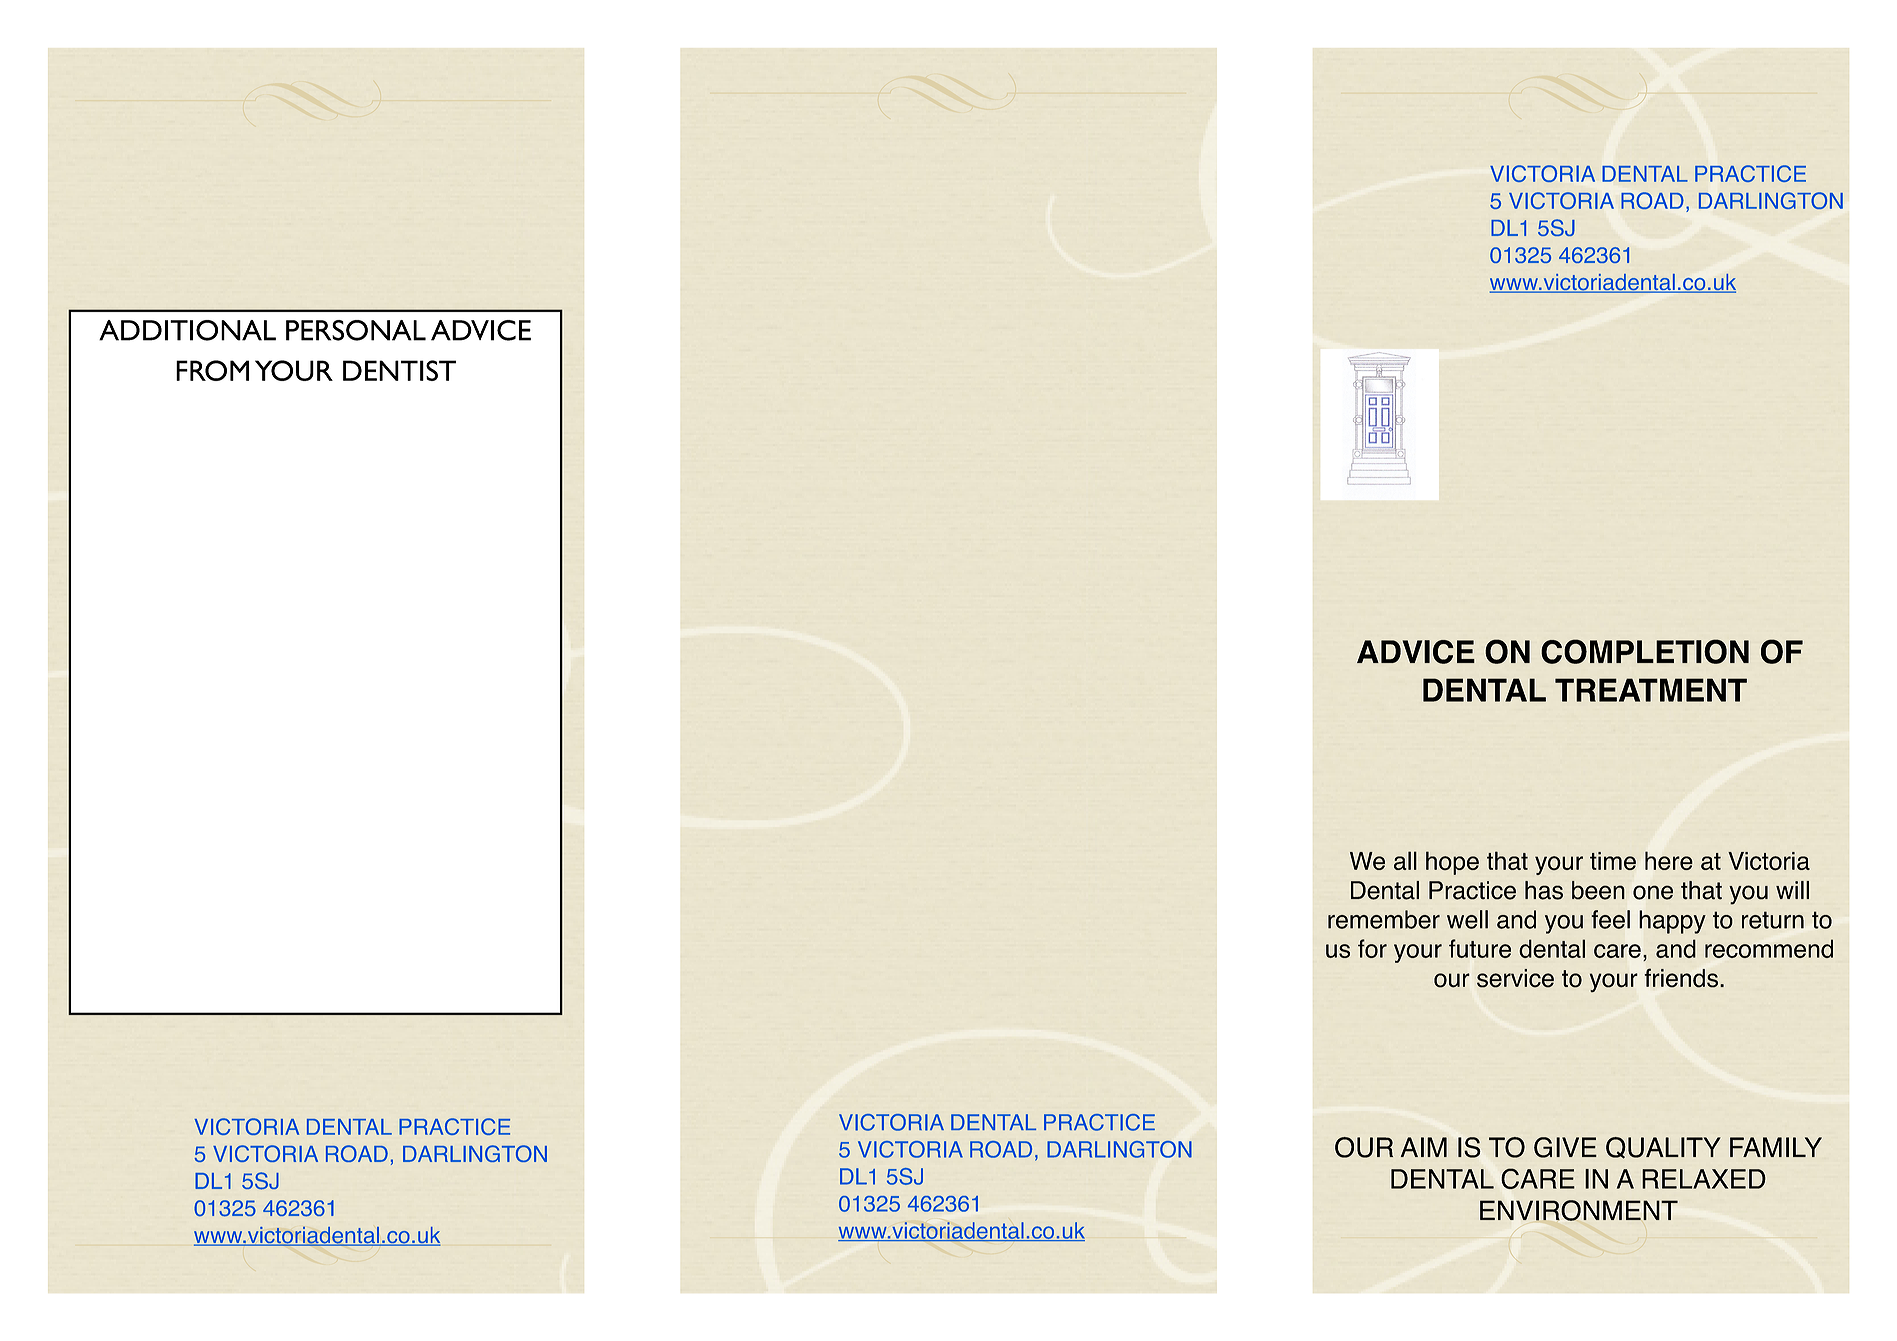  What do you see at coordinates (187, 330) in the document?
I see `ADDITIONAL` at bounding box center [187, 330].
